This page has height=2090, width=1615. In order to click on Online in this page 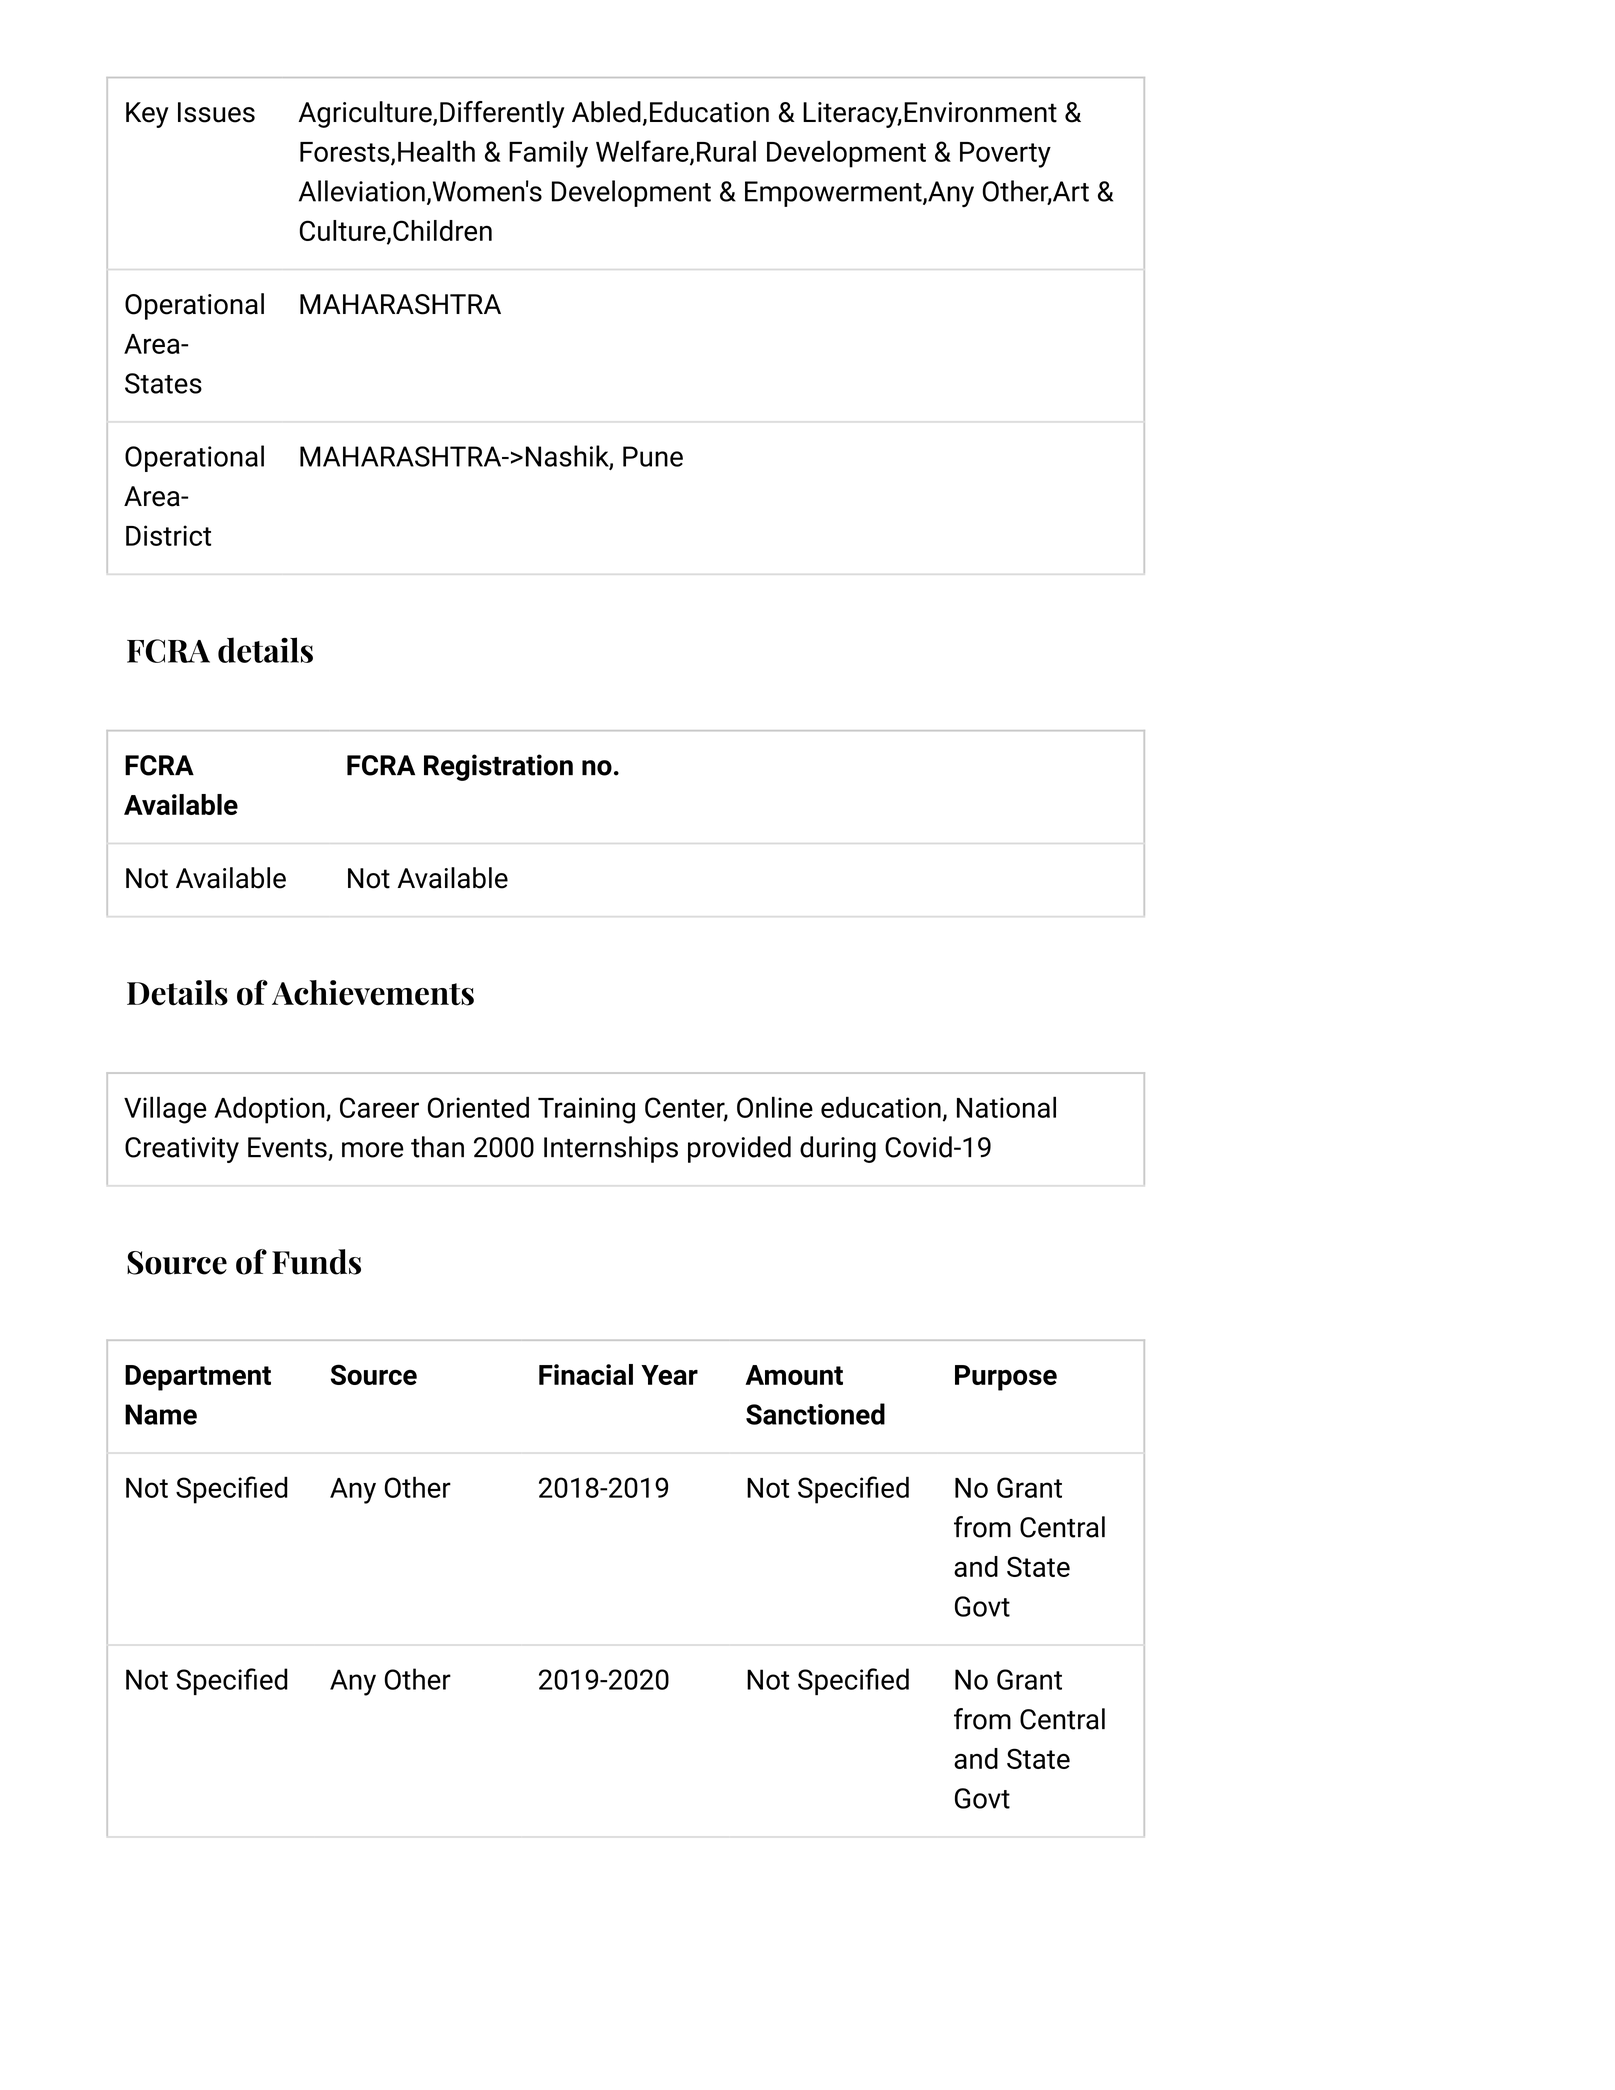, I will do `click(775, 1107)`.
